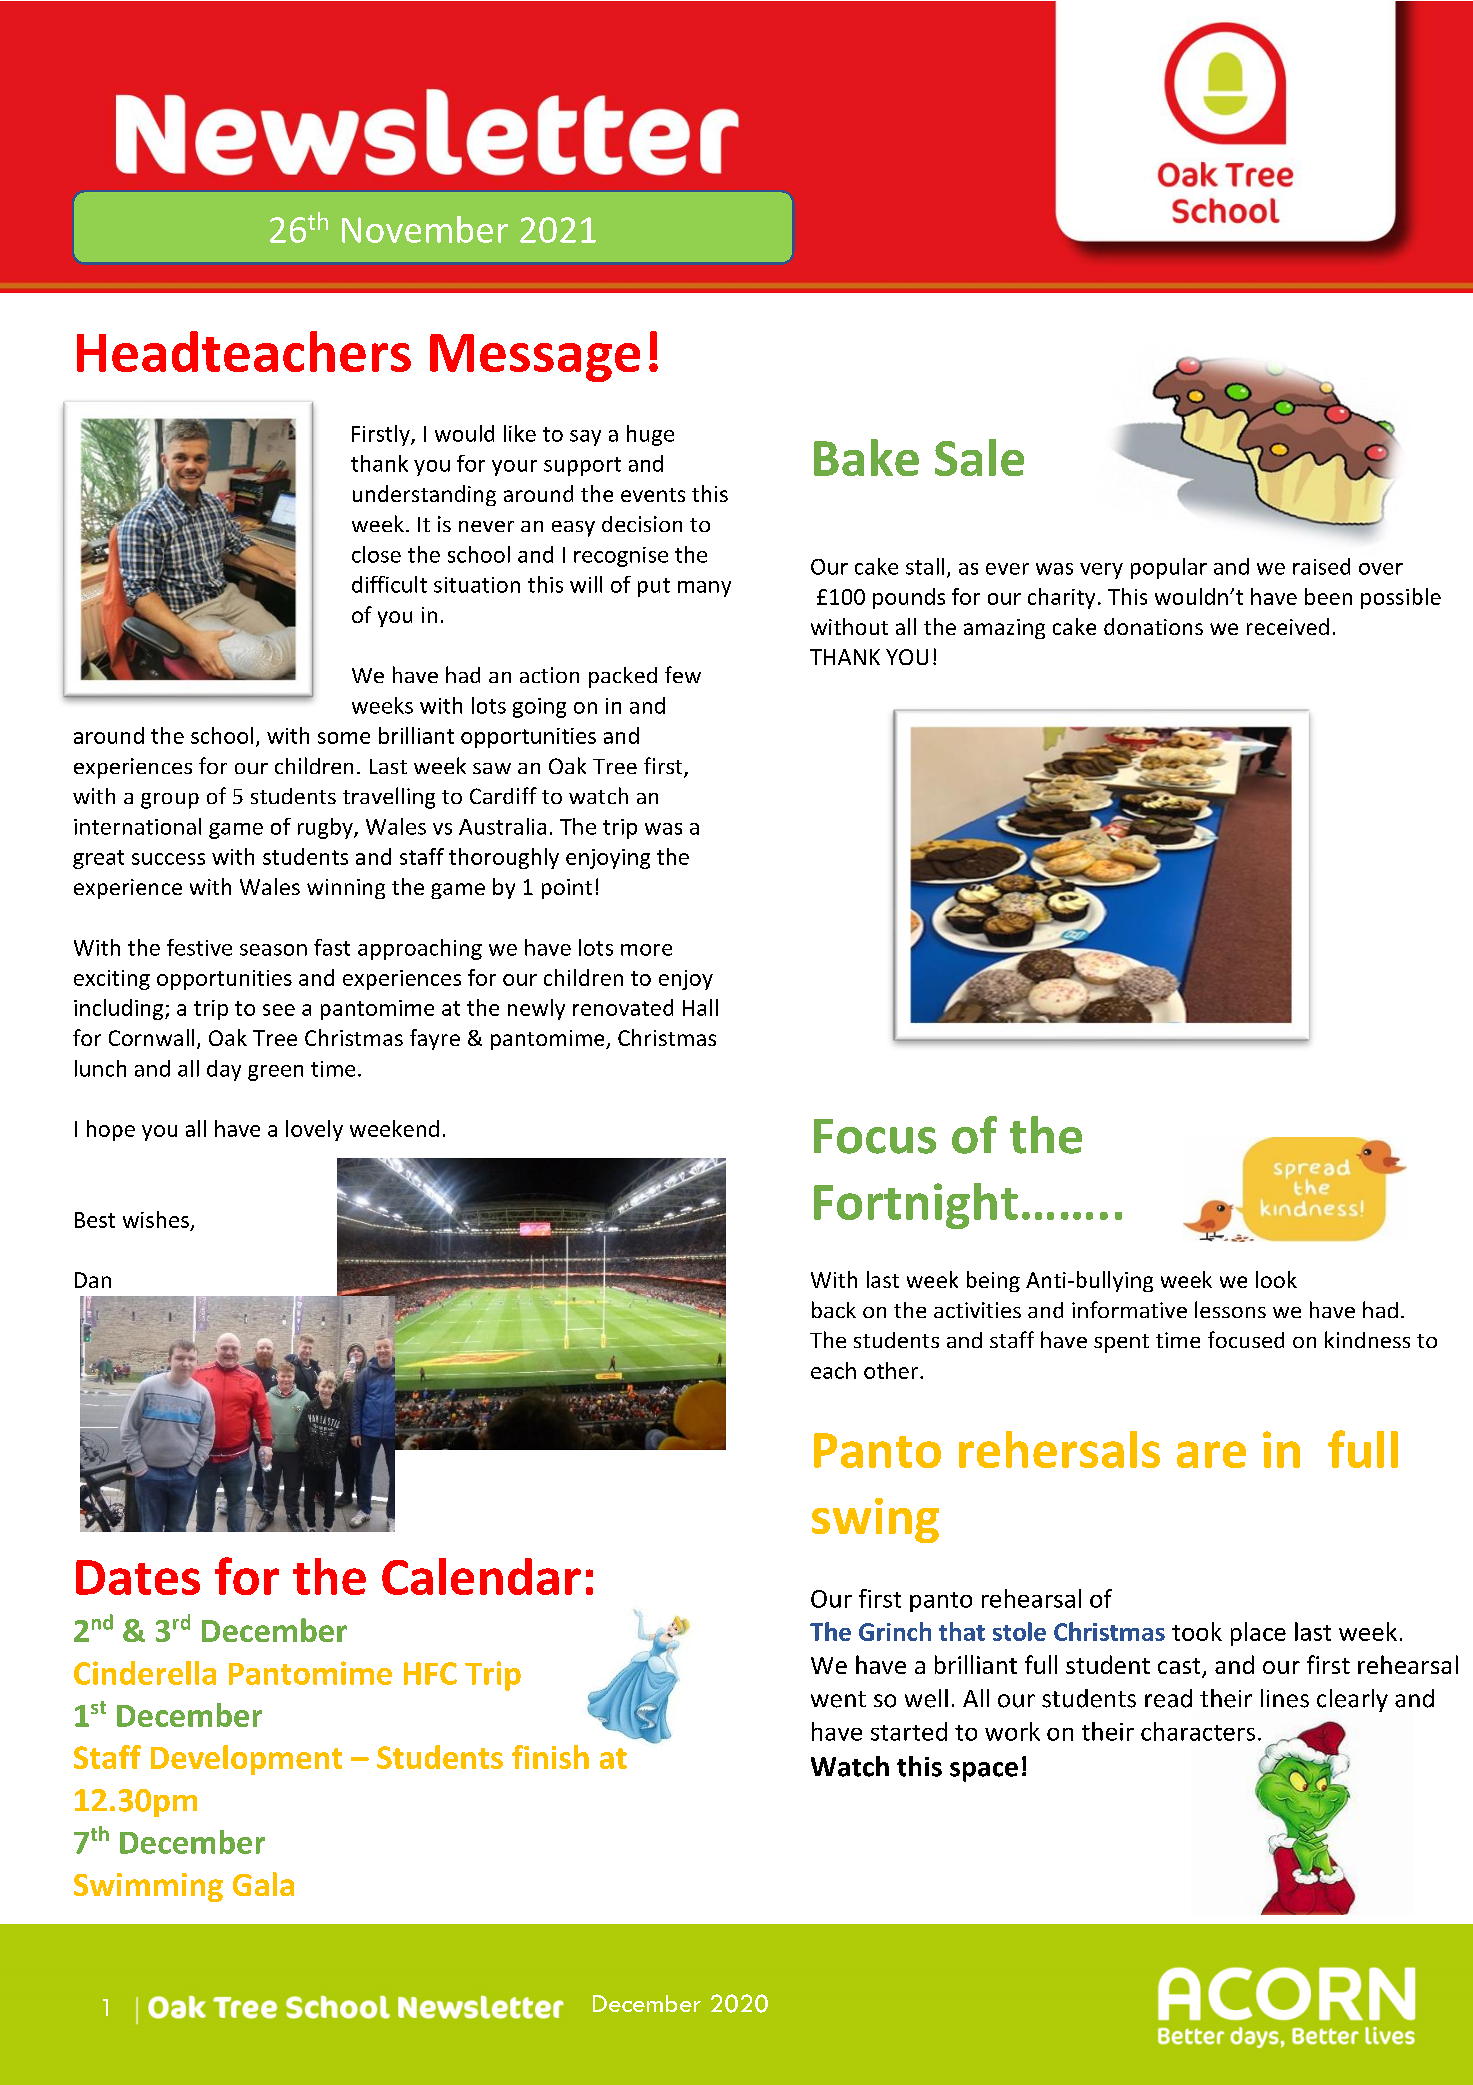 The height and width of the document is (2085, 1473). Describe the element at coordinates (909, 1731) in the document. I see `started` at that location.
